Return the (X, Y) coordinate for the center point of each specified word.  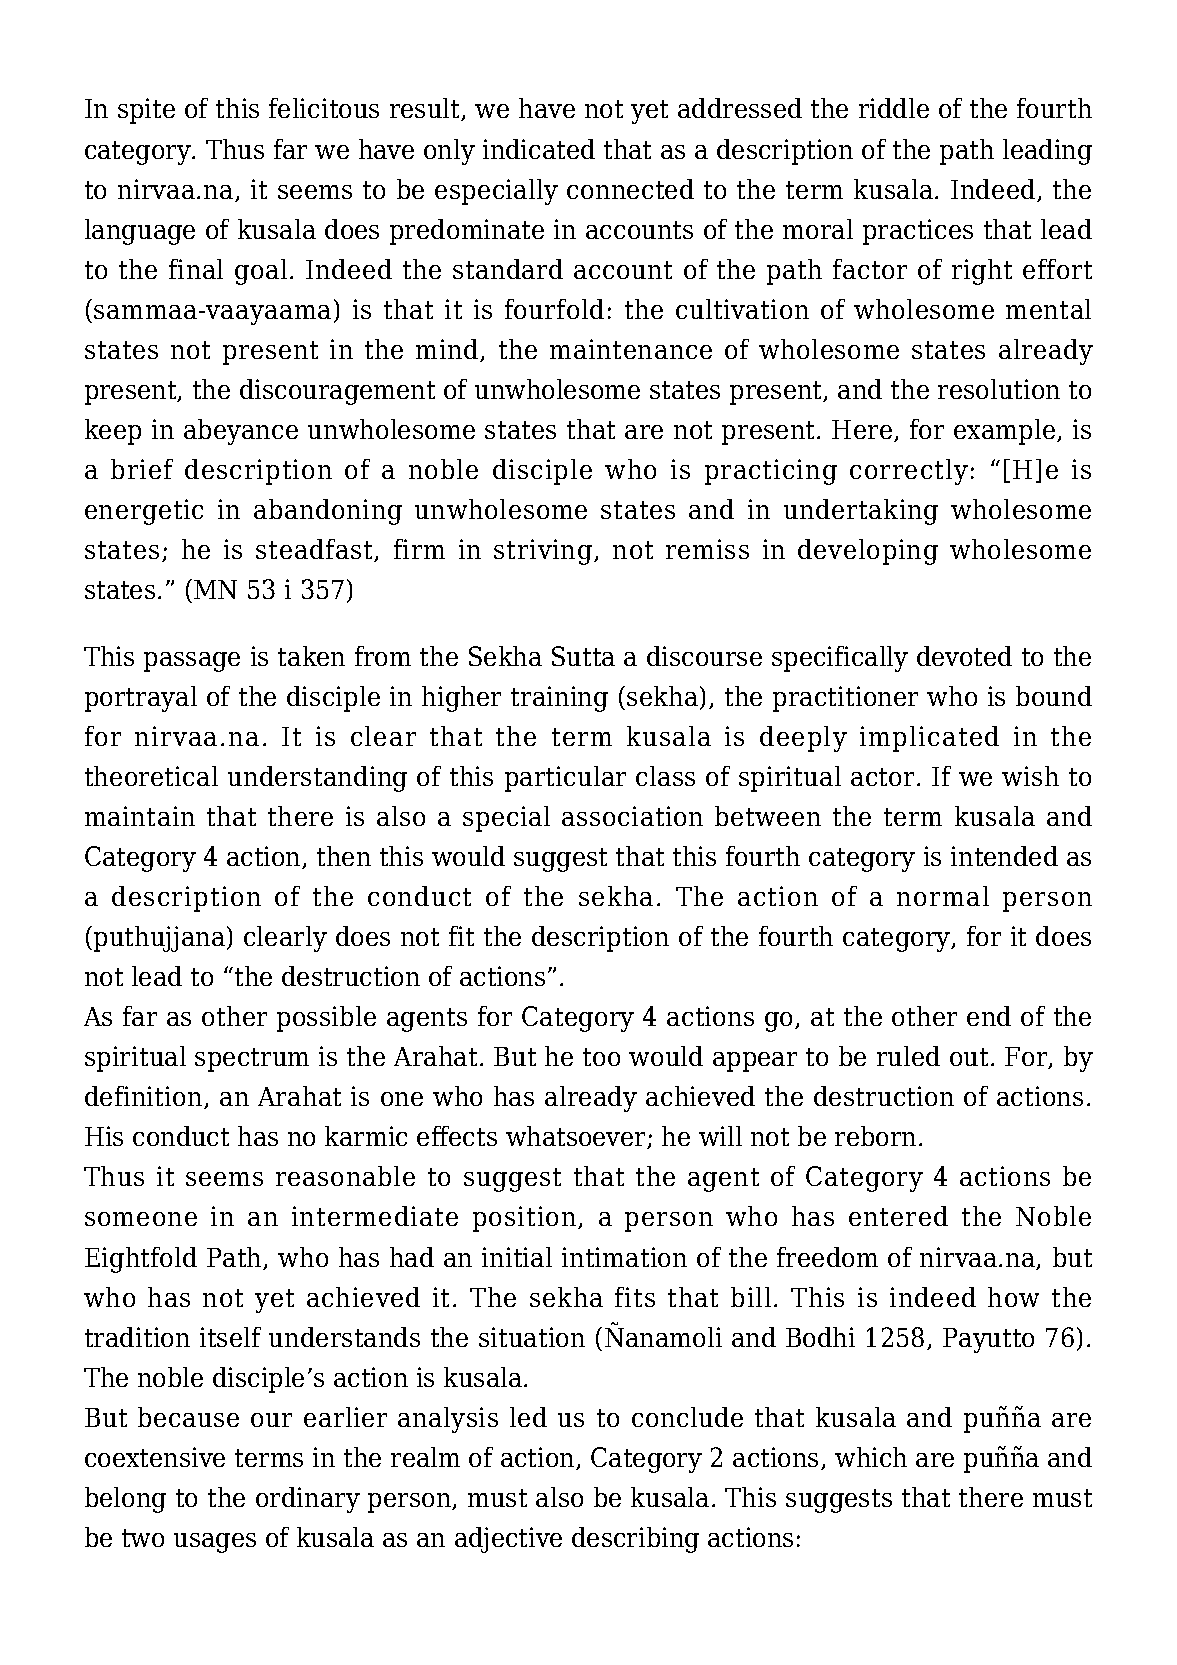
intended (1004, 856)
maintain (140, 816)
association (632, 816)
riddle (894, 108)
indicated (539, 149)
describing (635, 1540)
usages (215, 1543)
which (871, 1457)
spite (146, 111)
